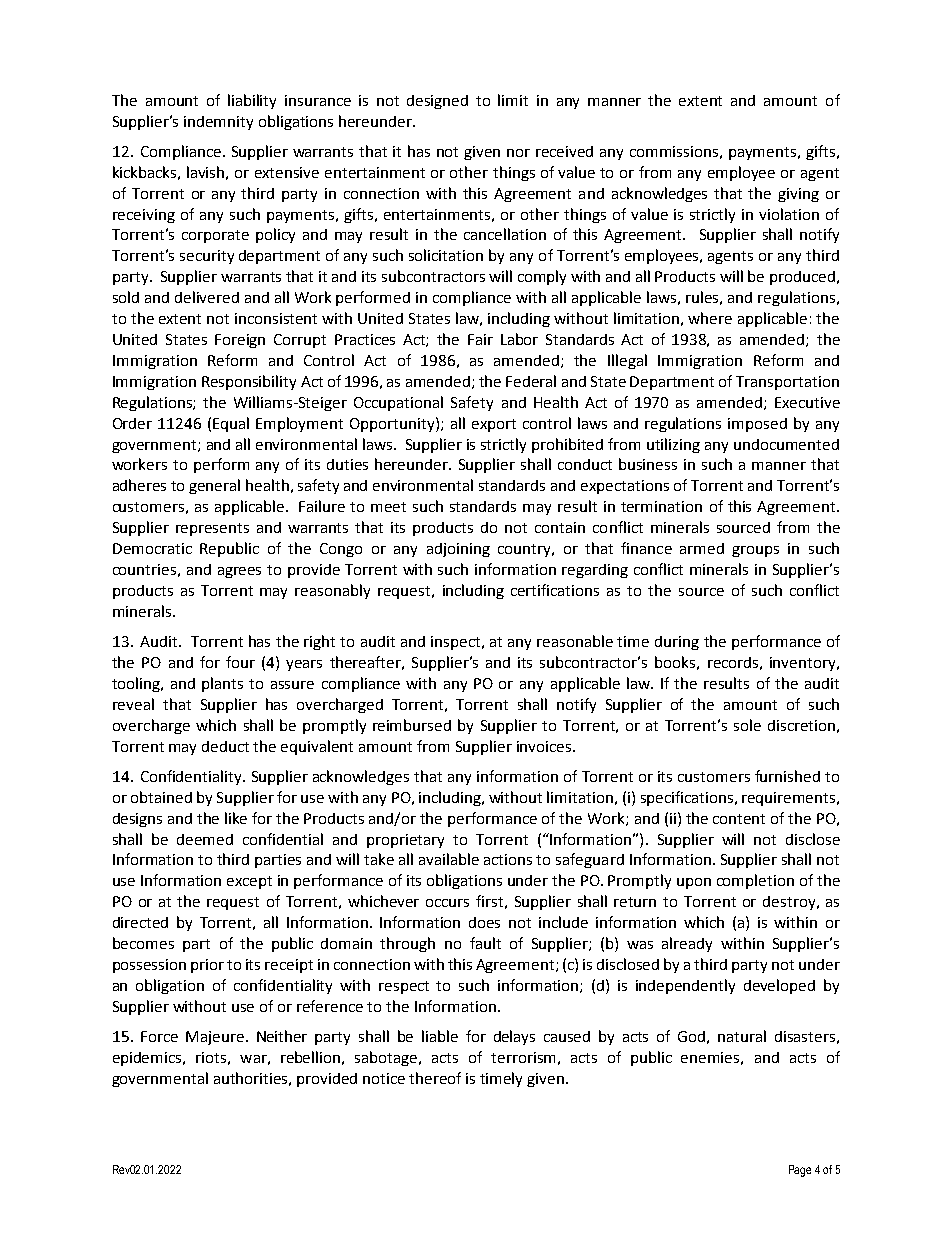  Describe the element at coordinates (798, 195) in the screenshot. I see `giving` at that location.
